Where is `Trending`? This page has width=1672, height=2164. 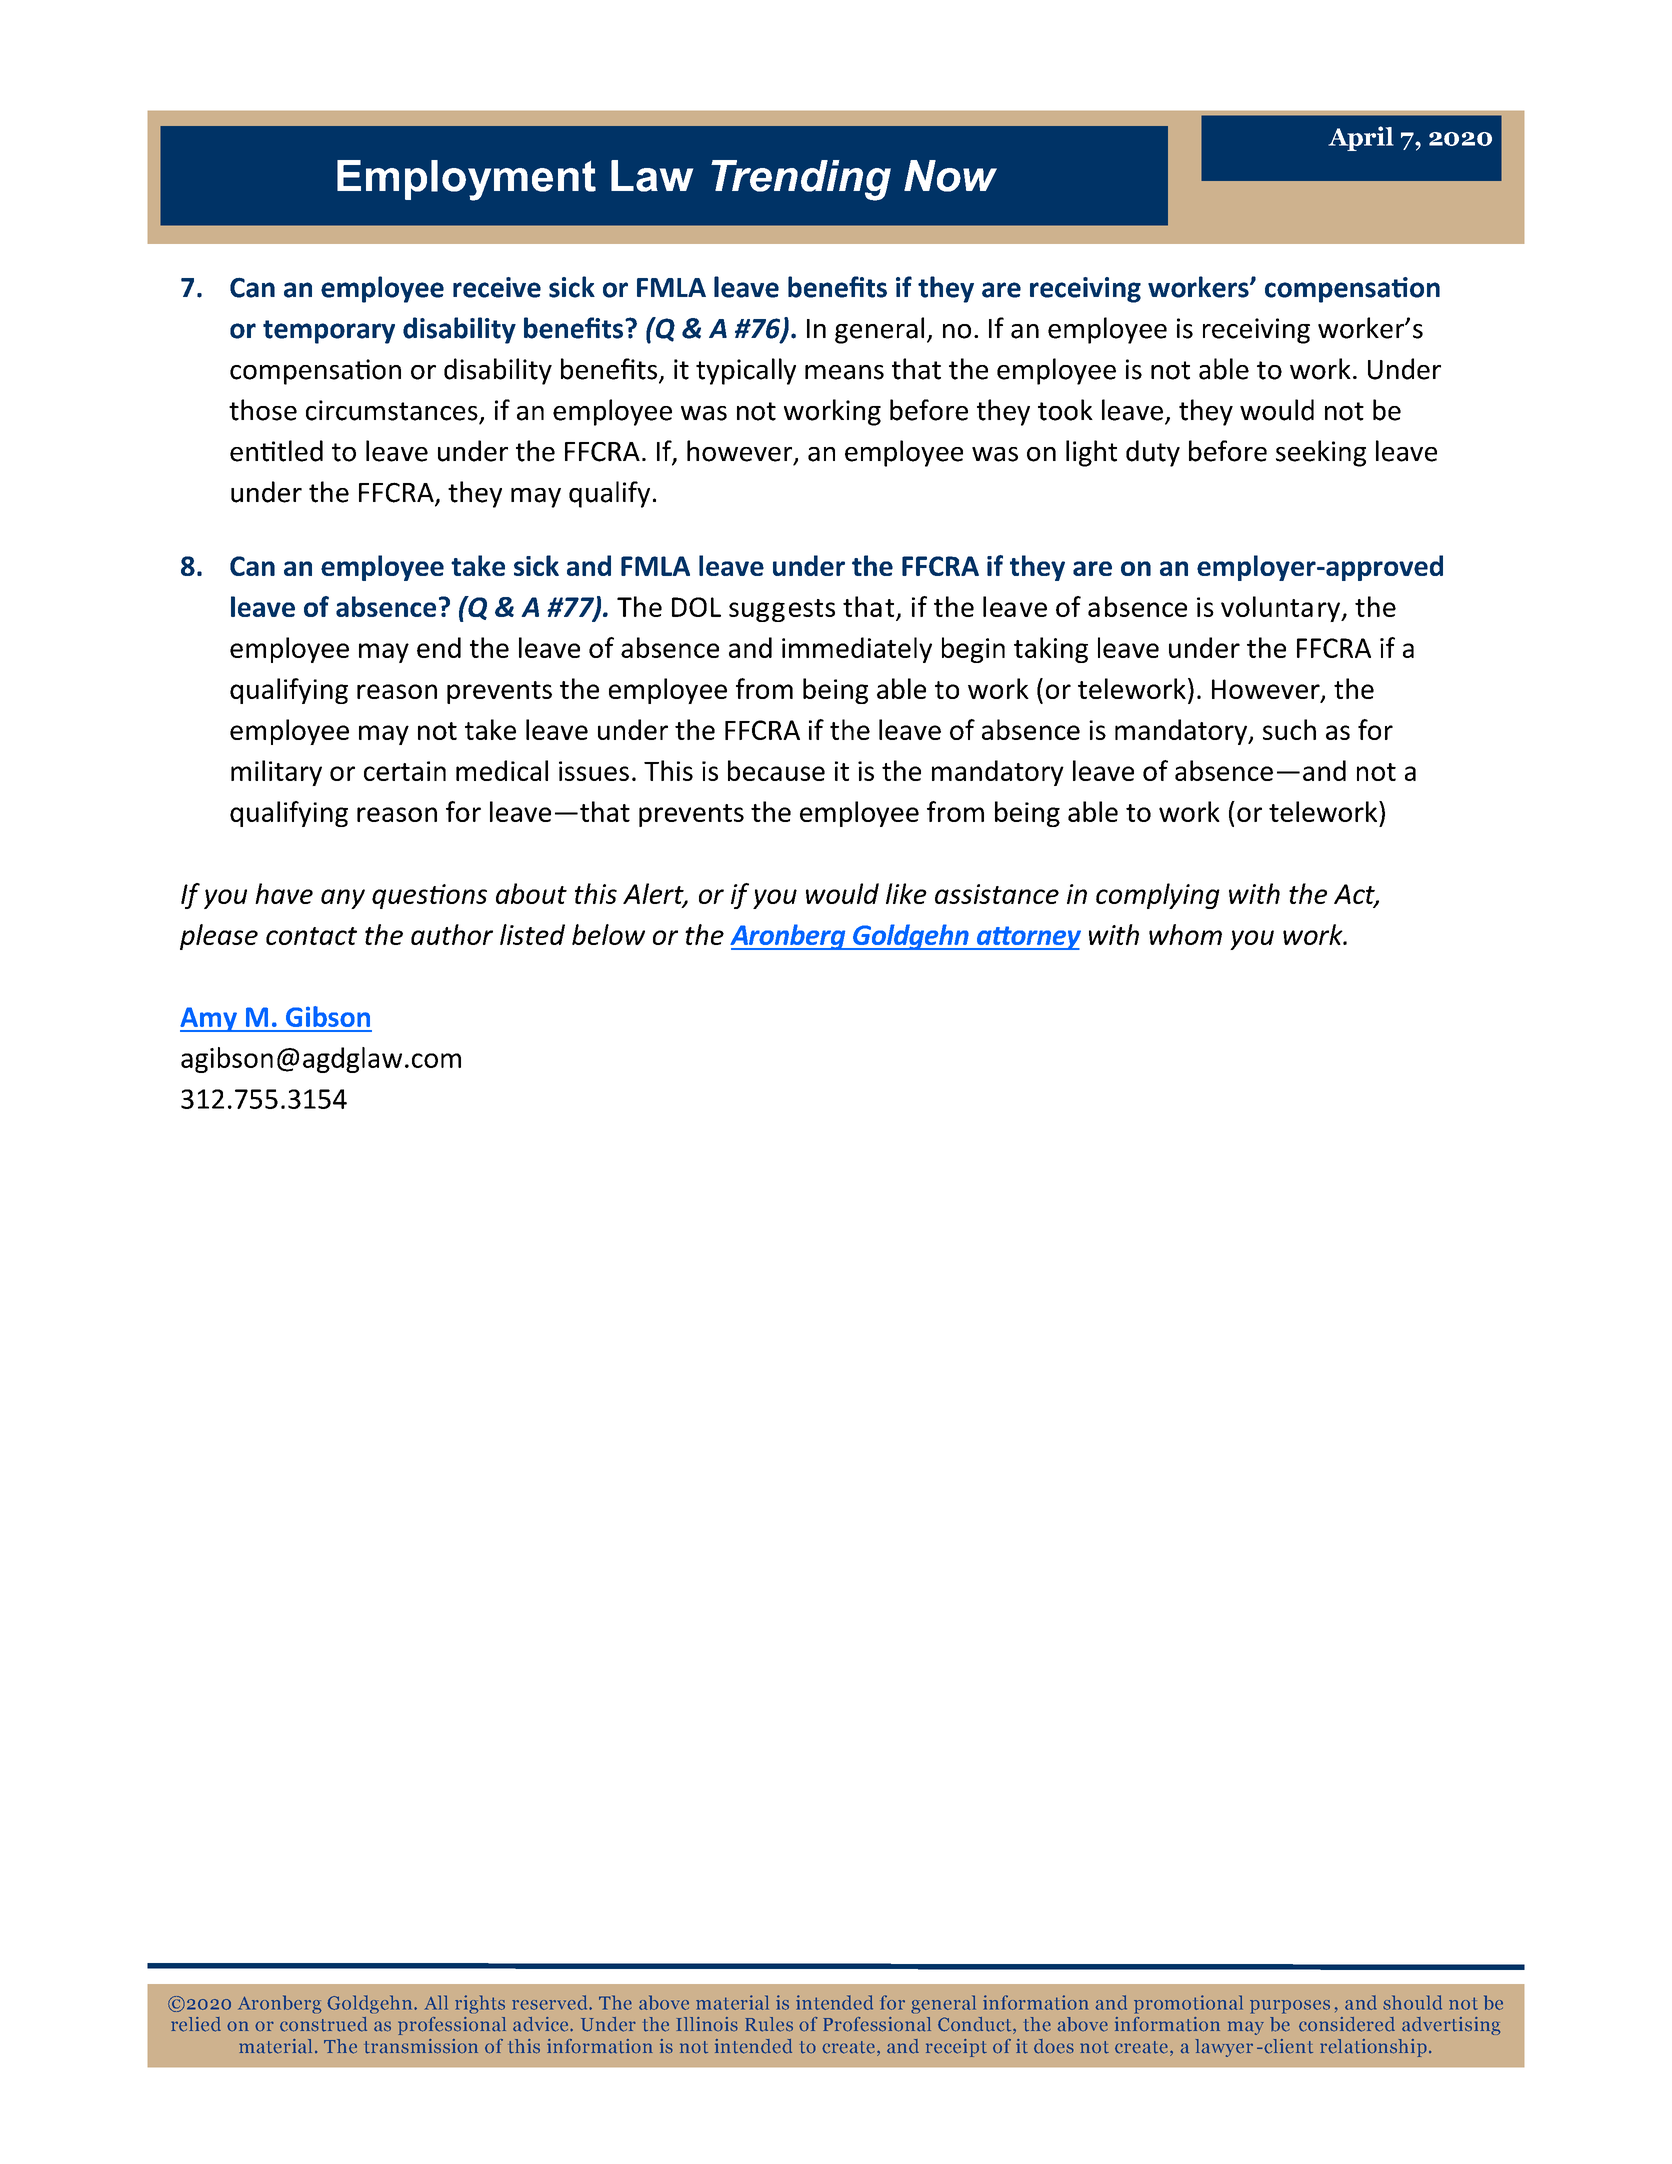 Trending is located at coordinates (801, 180).
